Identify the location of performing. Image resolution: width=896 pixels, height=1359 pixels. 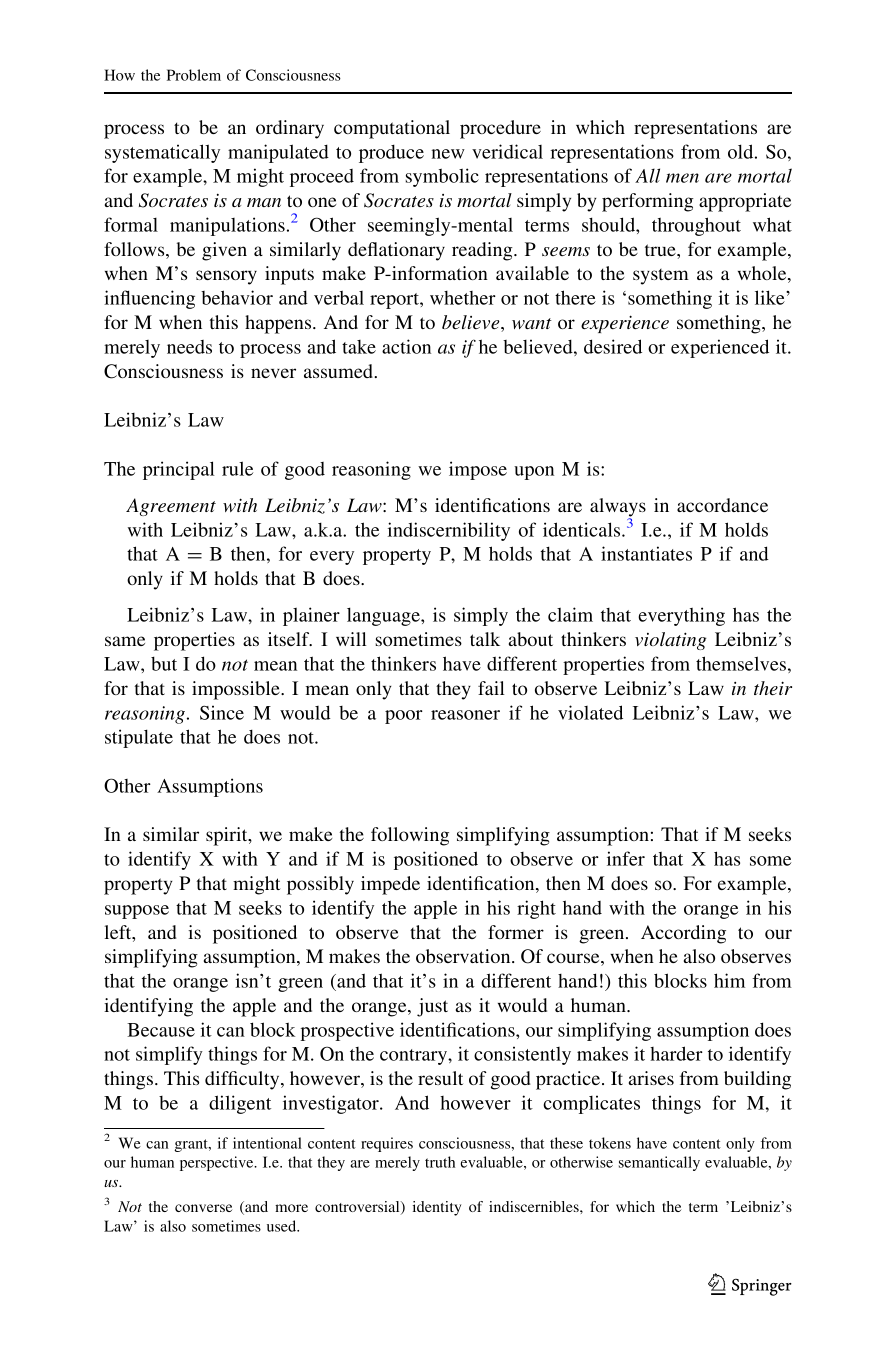
(648, 202).
